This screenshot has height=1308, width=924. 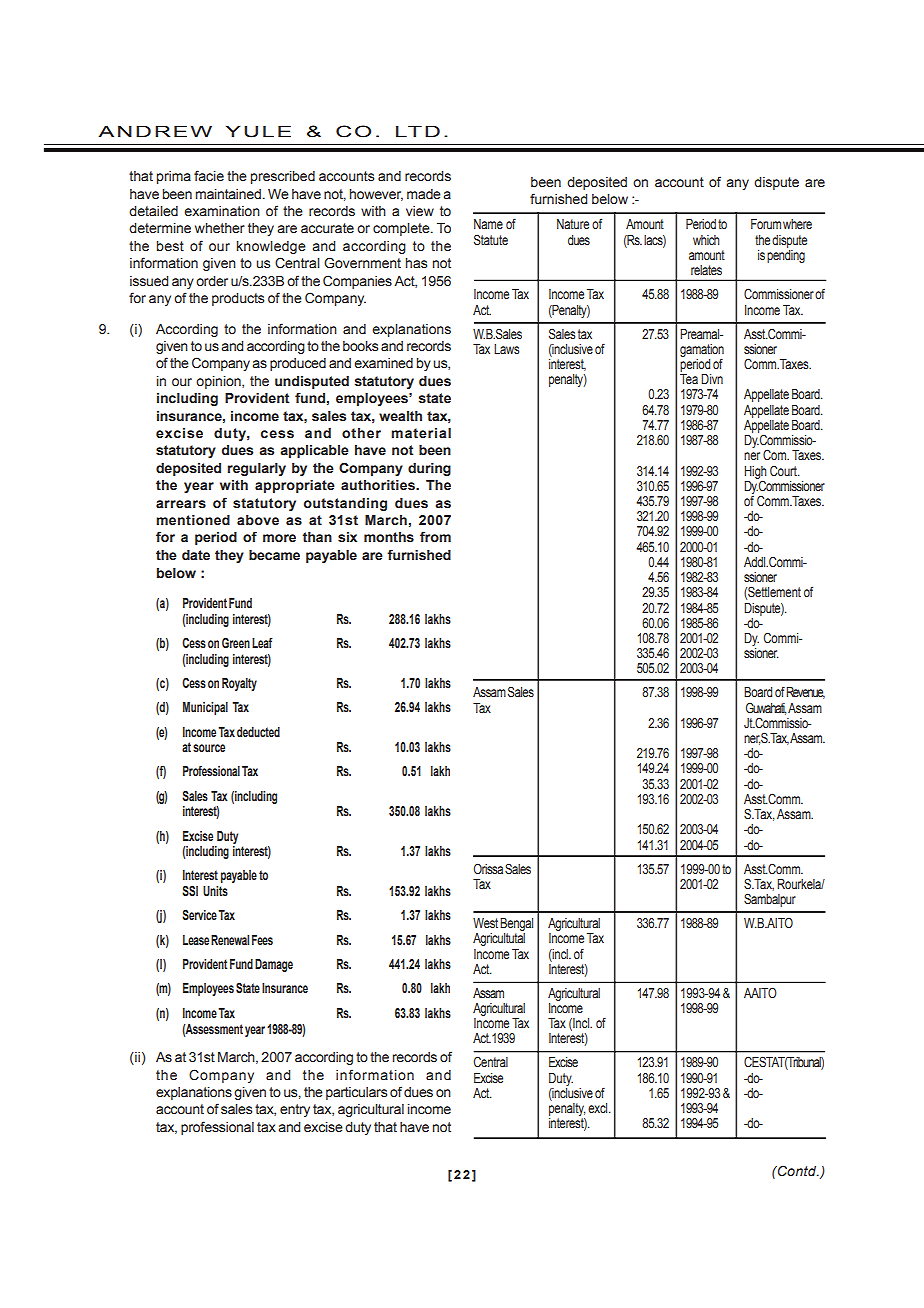 What do you see at coordinates (766, 224) in the screenshot?
I see `Forum` at bounding box center [766, 224].
